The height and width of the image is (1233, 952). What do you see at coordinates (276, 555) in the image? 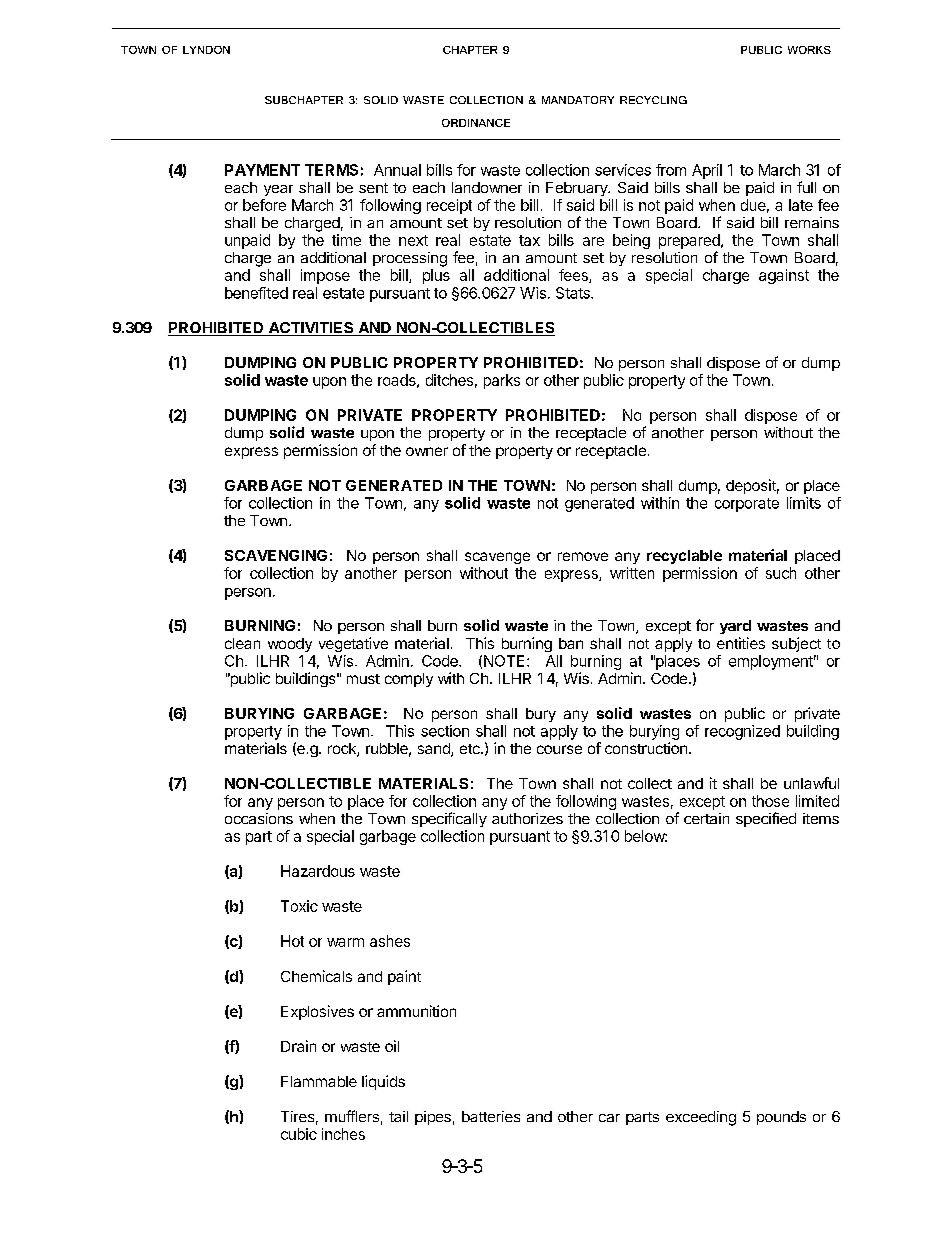
I see `SCAVENGING` at bounding box center [276, 555].
